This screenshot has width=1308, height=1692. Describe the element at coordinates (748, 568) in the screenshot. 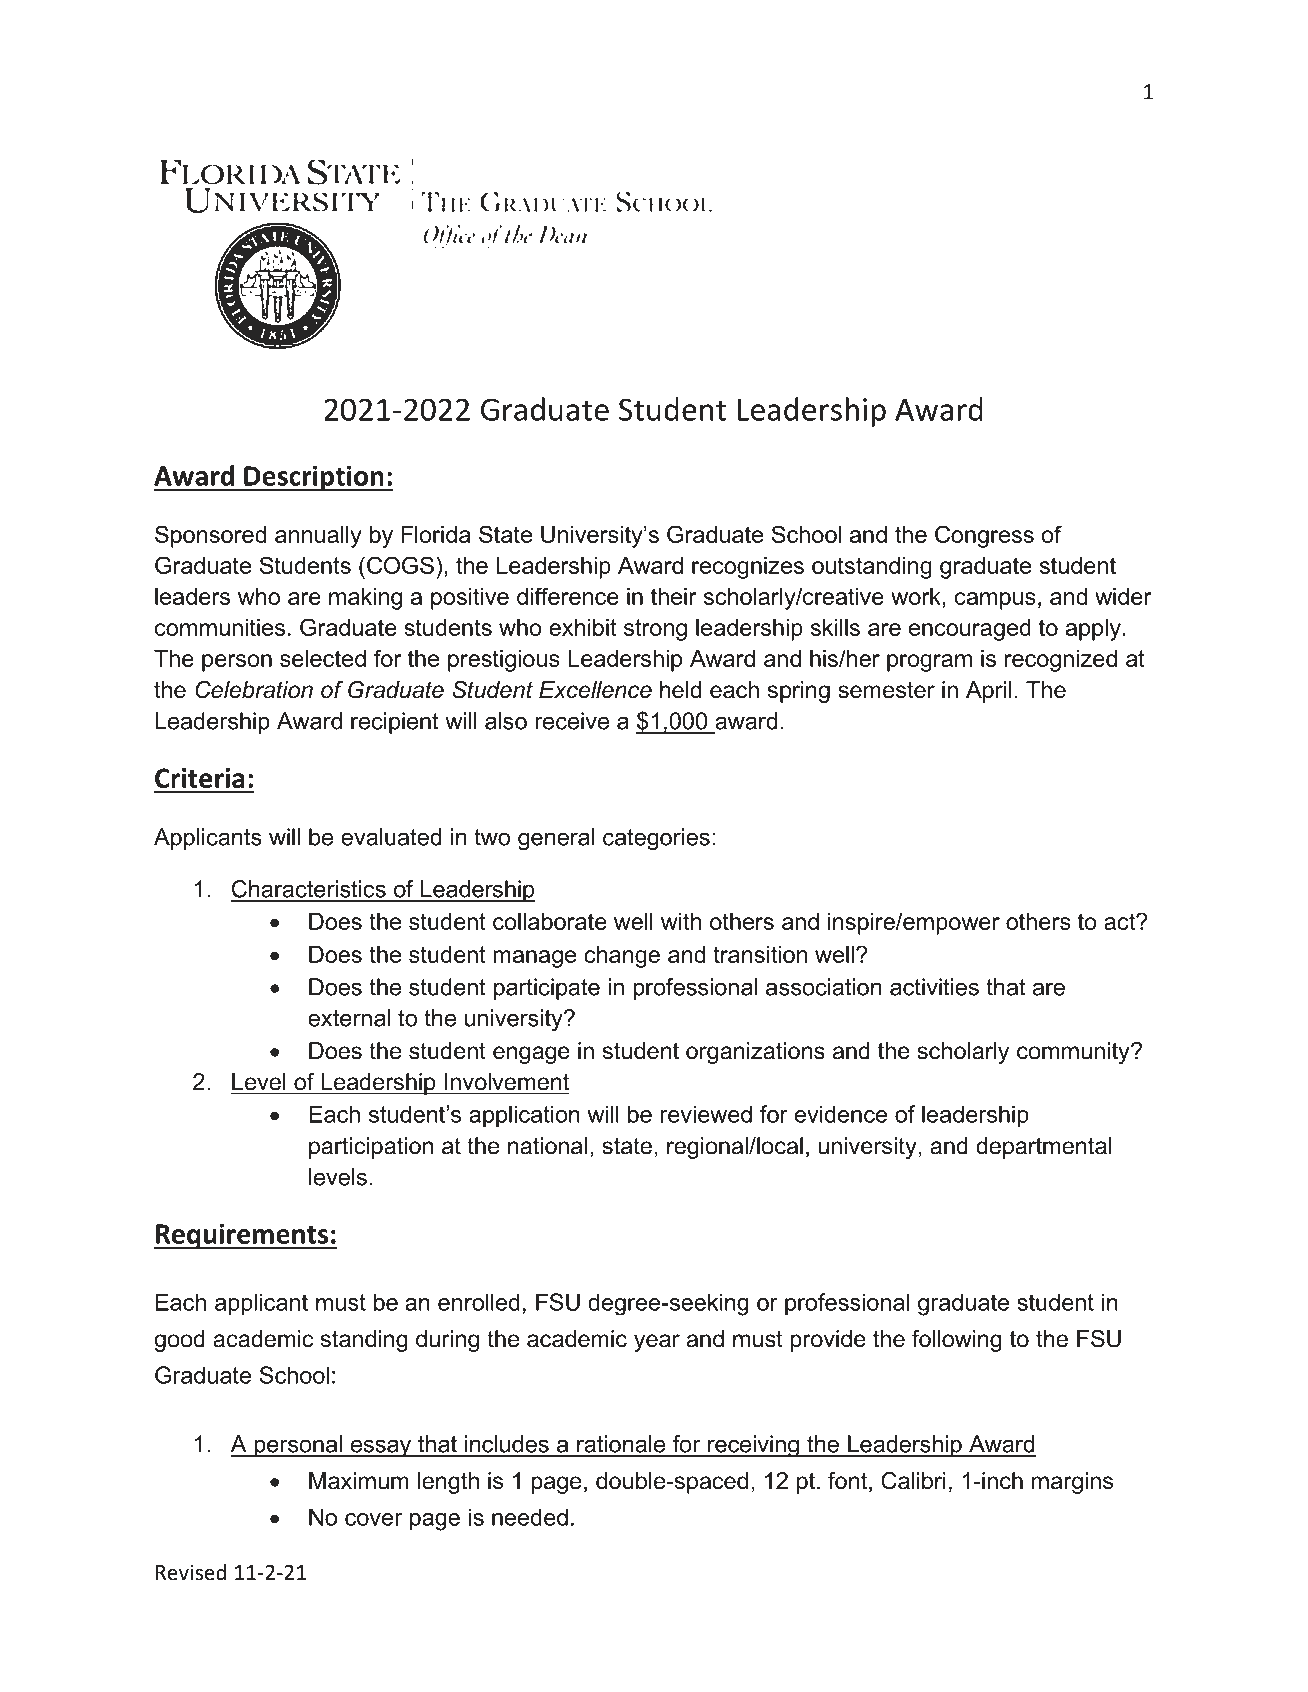

I see `recognizes` at that location.
